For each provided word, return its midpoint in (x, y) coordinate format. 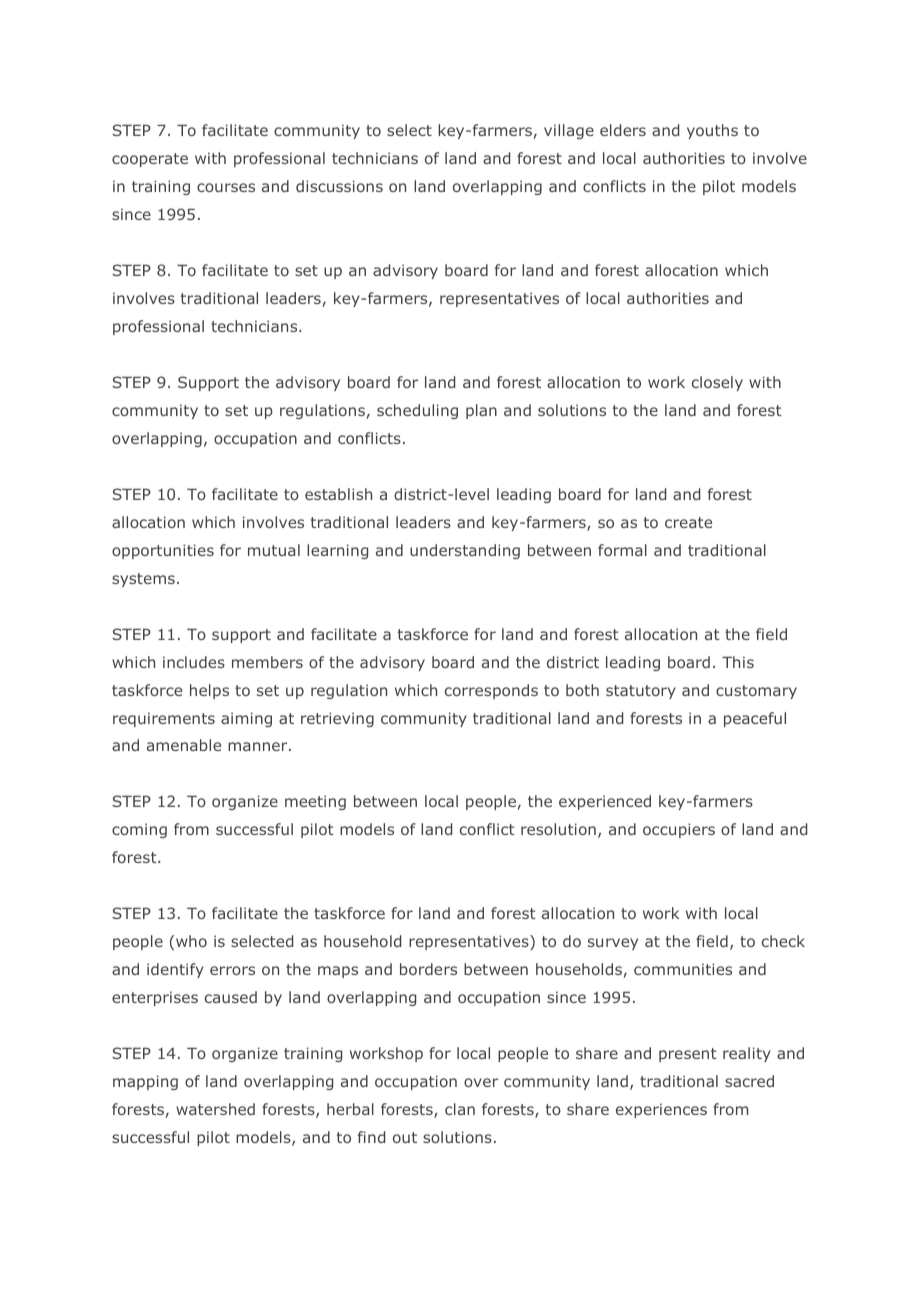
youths (712, 131)
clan (460, 1109)
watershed (215, 1109)
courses (226, 187)
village (569, 131)
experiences (661, 1110)
